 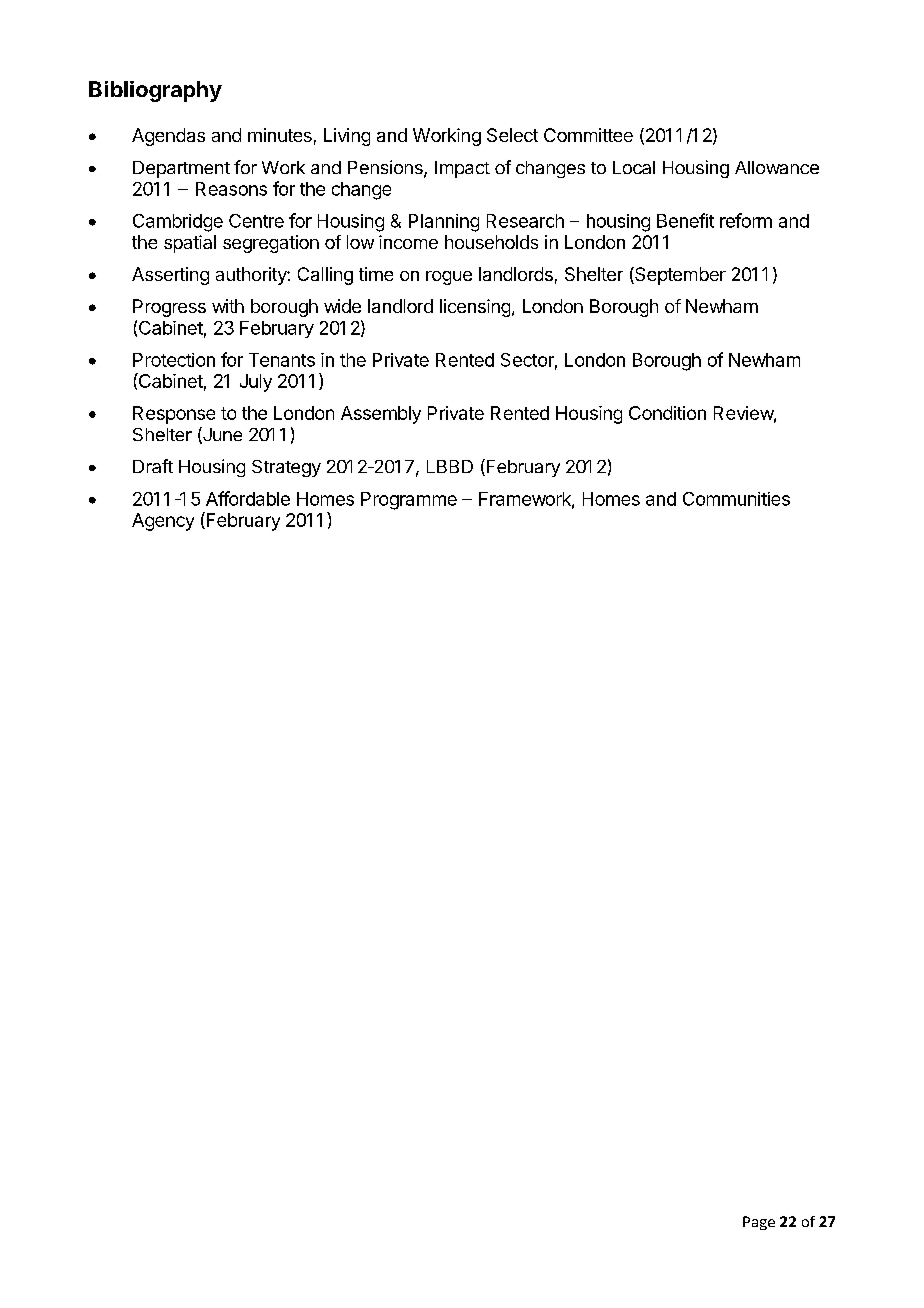 I want to click on Page, so click(x=759, y=1223).
